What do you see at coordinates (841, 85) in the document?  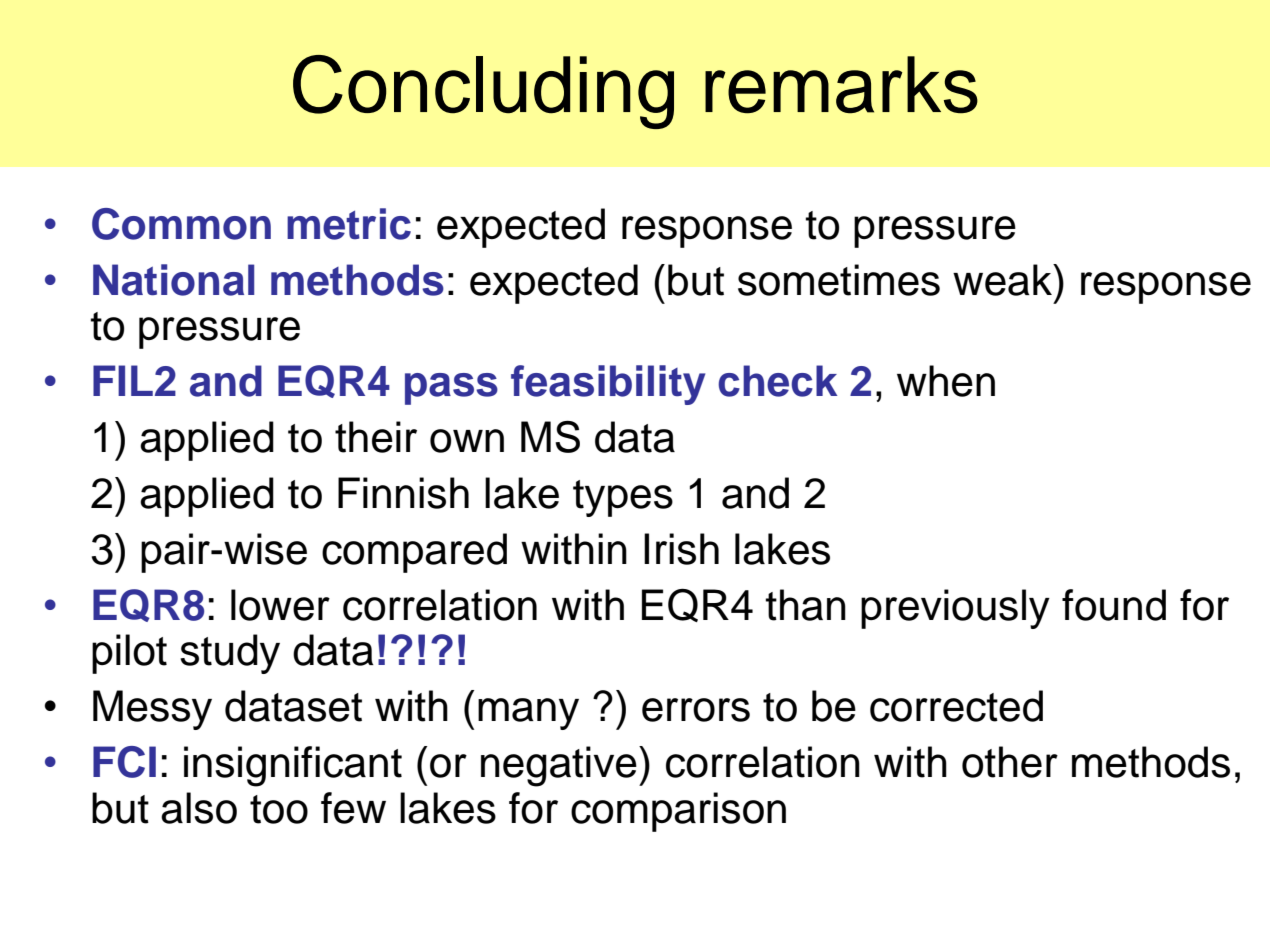 I see `remarks` at bounding box center [841, 85].
